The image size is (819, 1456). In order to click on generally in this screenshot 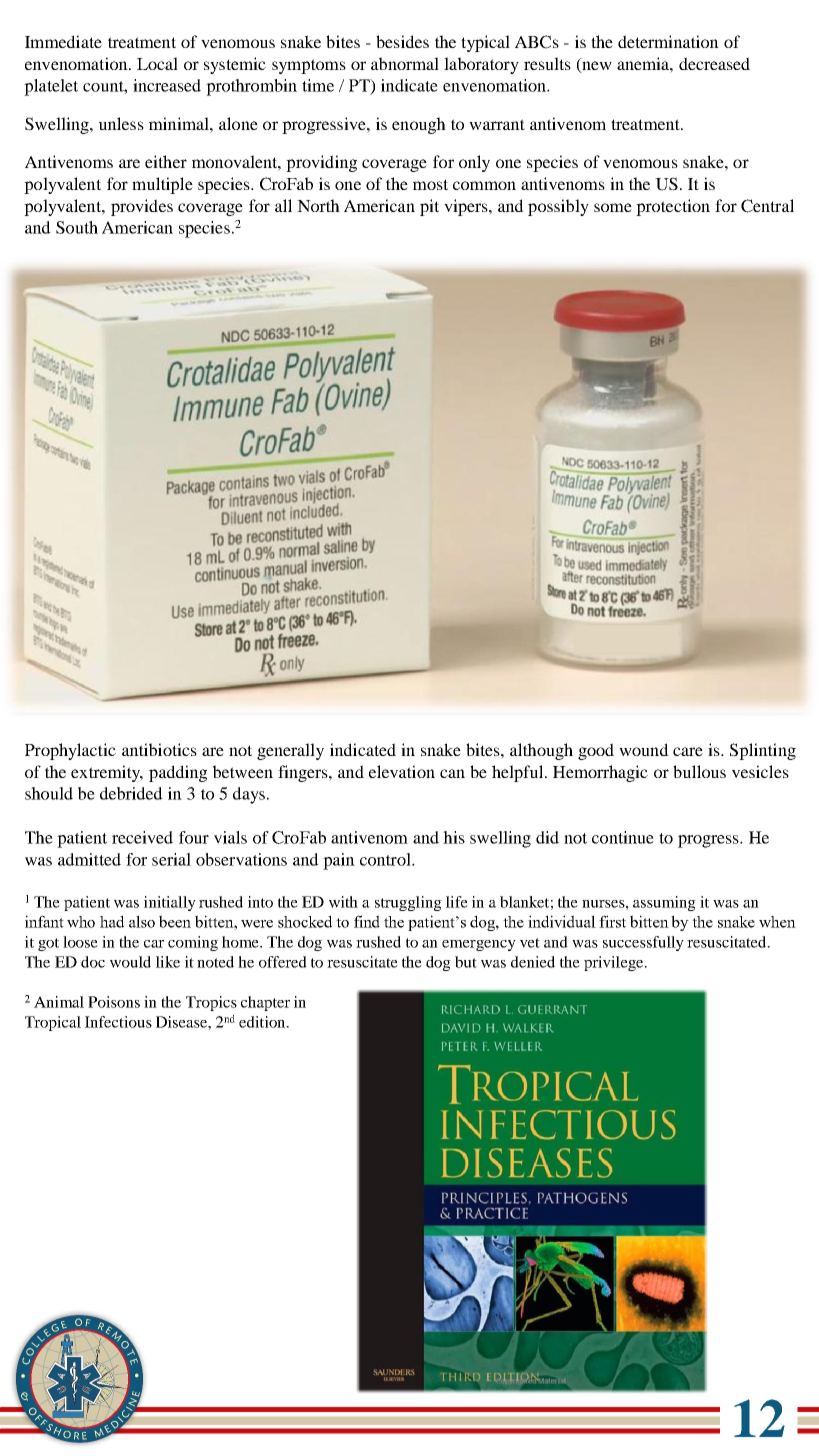, I will do `click(290, 751)`.
